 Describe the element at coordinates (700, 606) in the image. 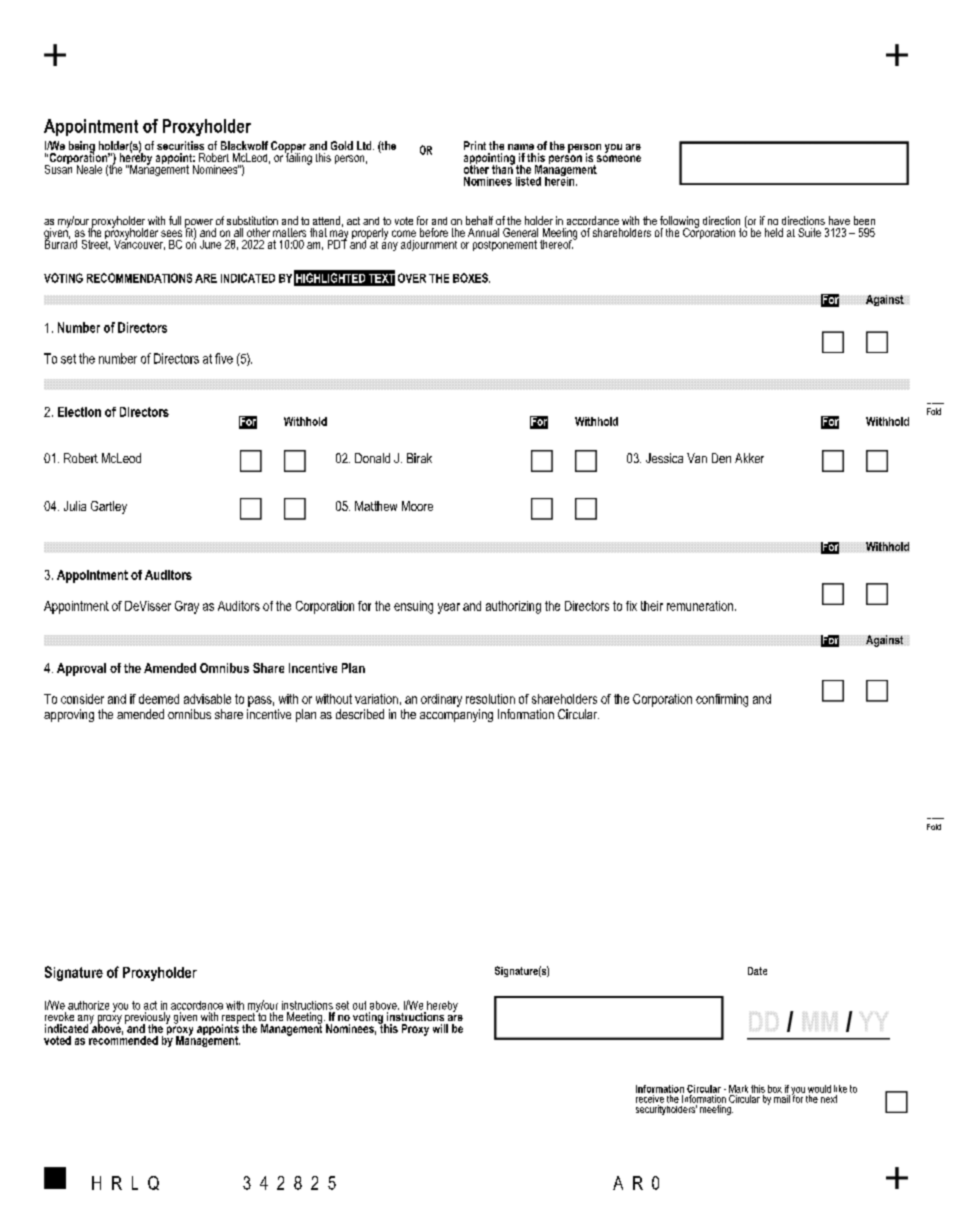

I see `remuneration` at that location.
